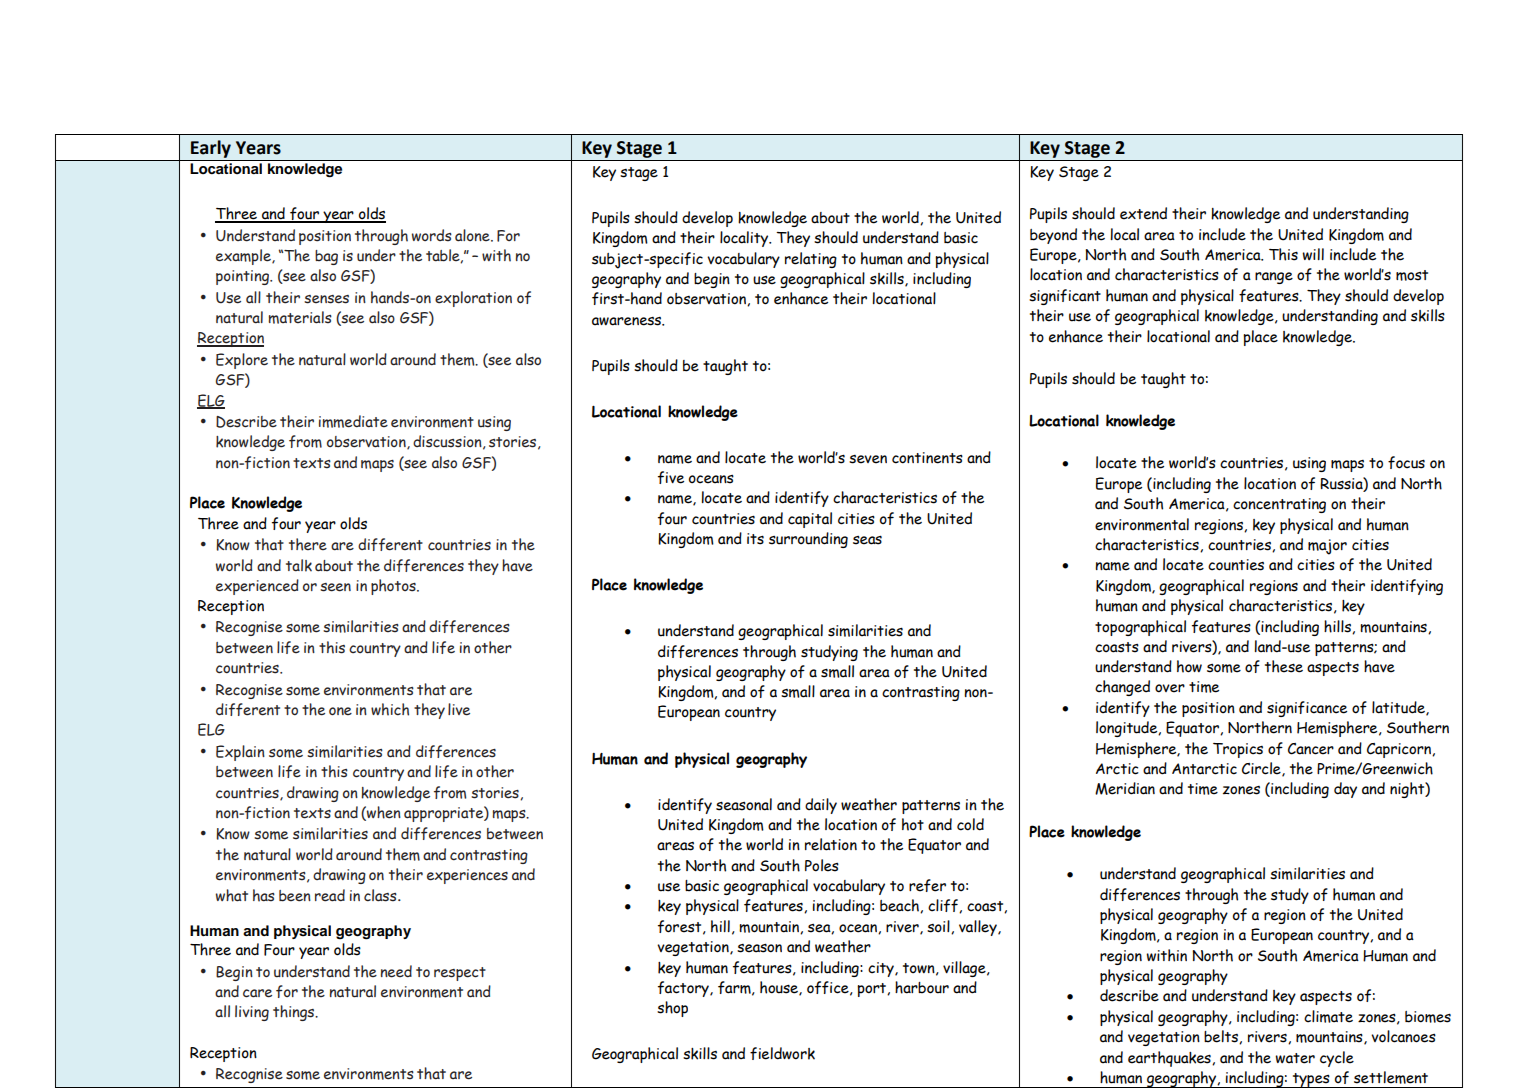 The image size is (1539, 1088). Describe the element at coordinates (211, 149) in the document. I see `Early` at that location.
